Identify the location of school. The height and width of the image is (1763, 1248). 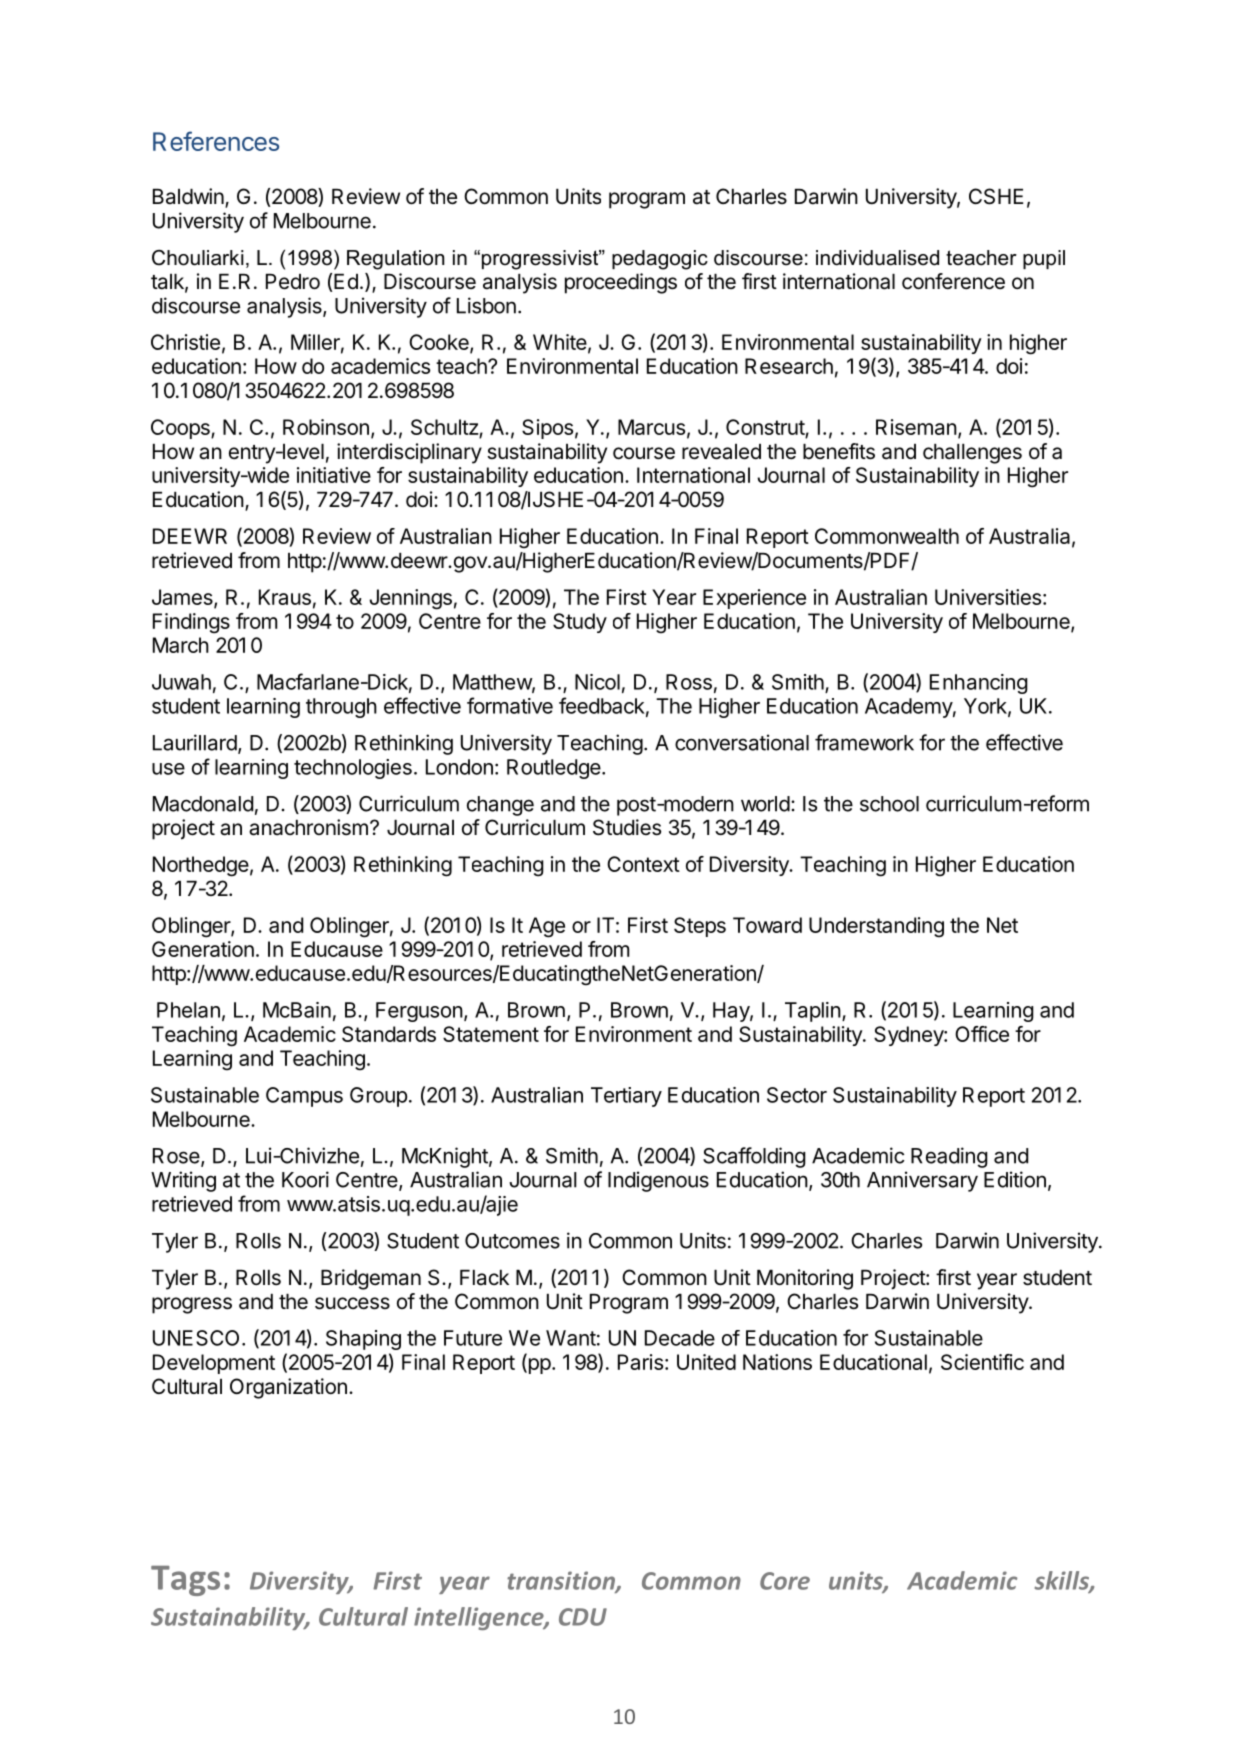
(889, 804).
